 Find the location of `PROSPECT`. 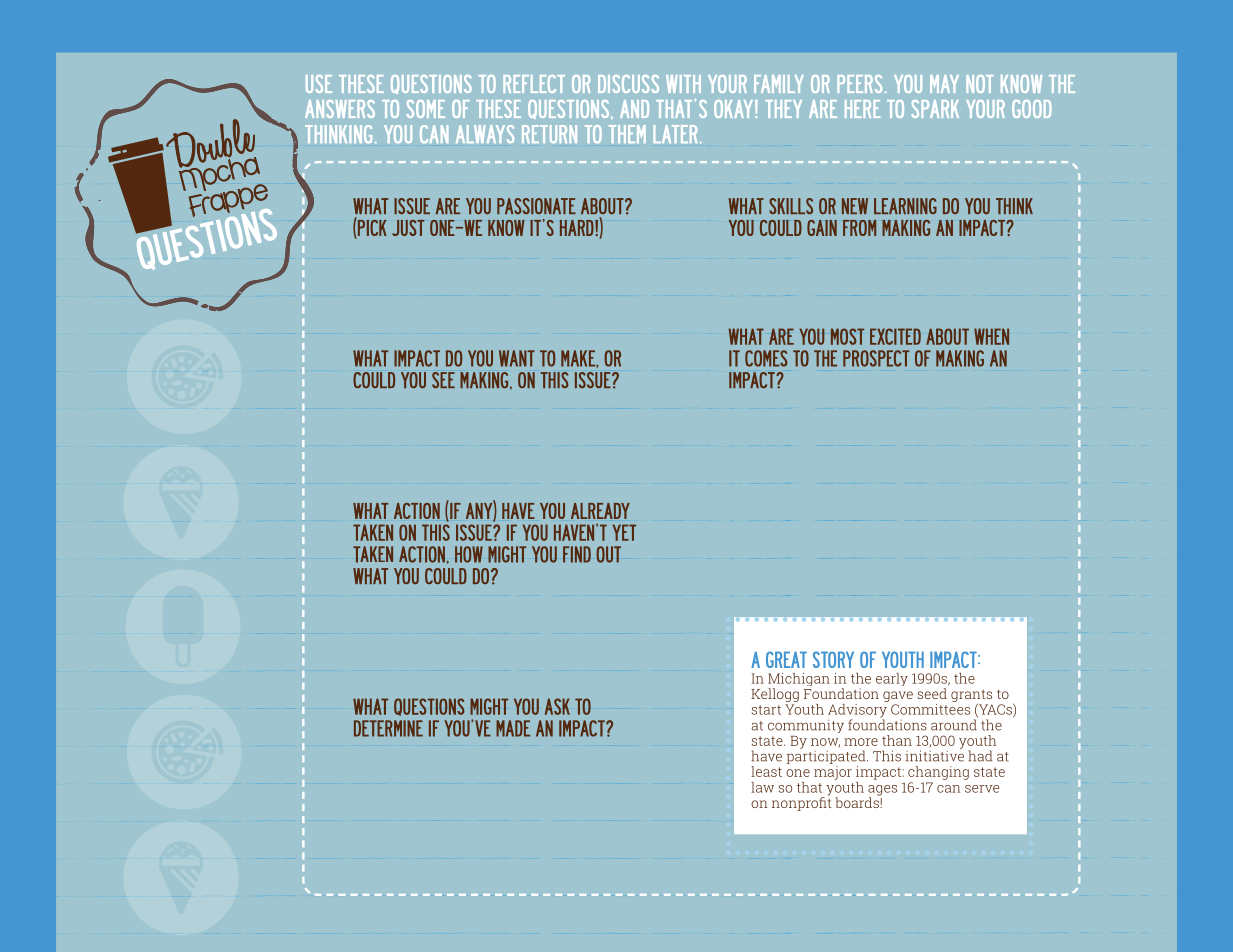

PROSPECT is located at coordinates (876, 358).
